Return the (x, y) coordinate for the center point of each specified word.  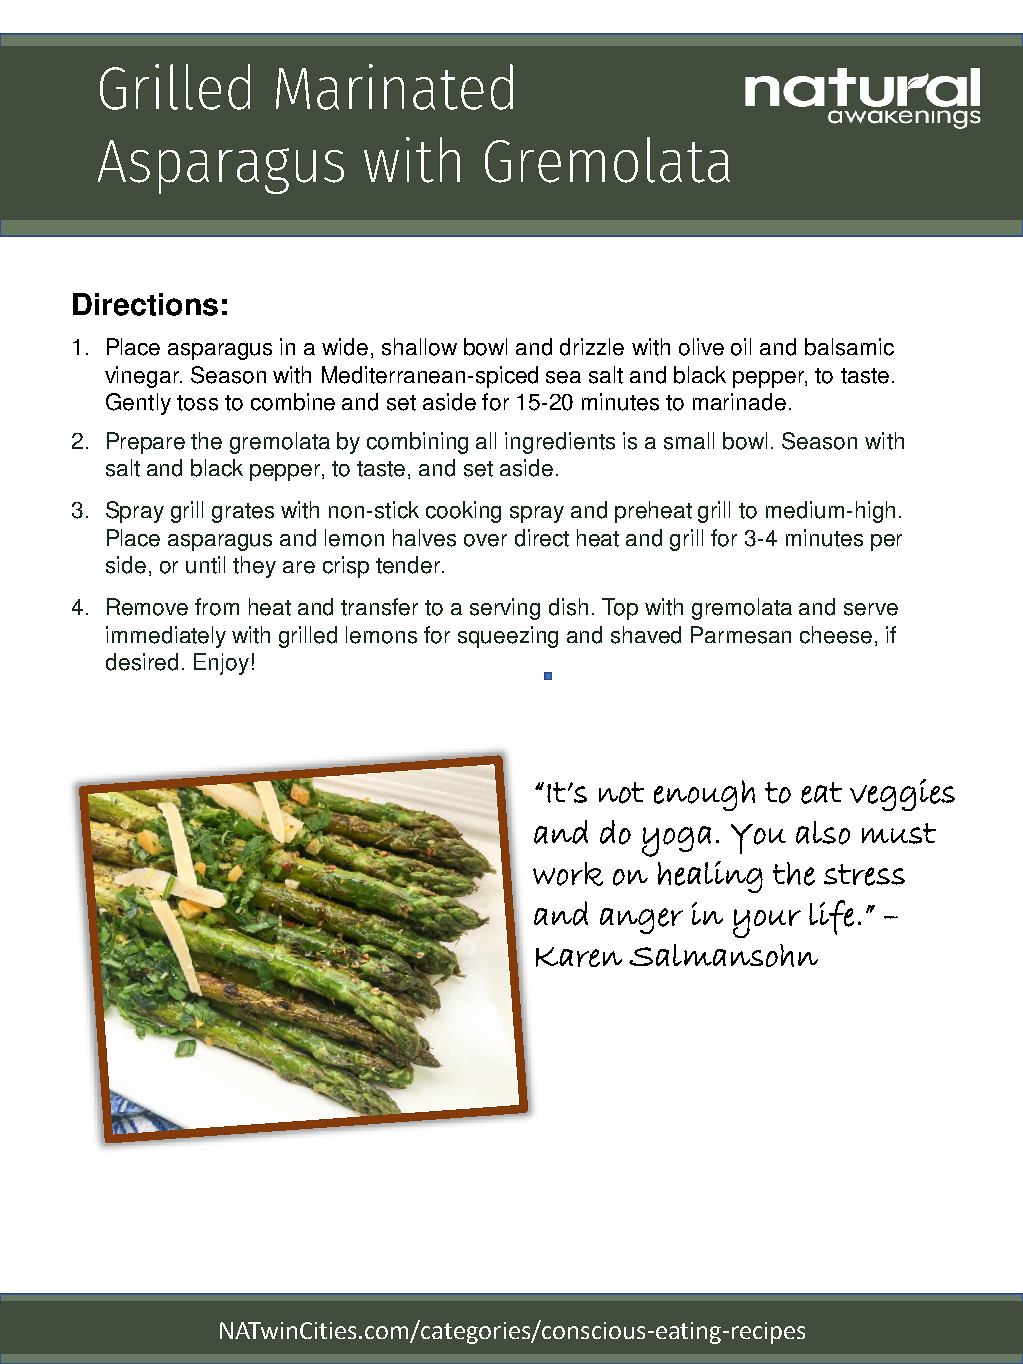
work (568, 874)
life (831, 917)
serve (871, 609)
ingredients (560, 443)
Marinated (394, 87)
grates (243, 513)
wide (345, 347)
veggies (902, 795)
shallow (419, 347)
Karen (579, 957)
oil (741, 347)
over (485, 540)
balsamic (849, 347)
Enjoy (221, 664)
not (621, 793)
